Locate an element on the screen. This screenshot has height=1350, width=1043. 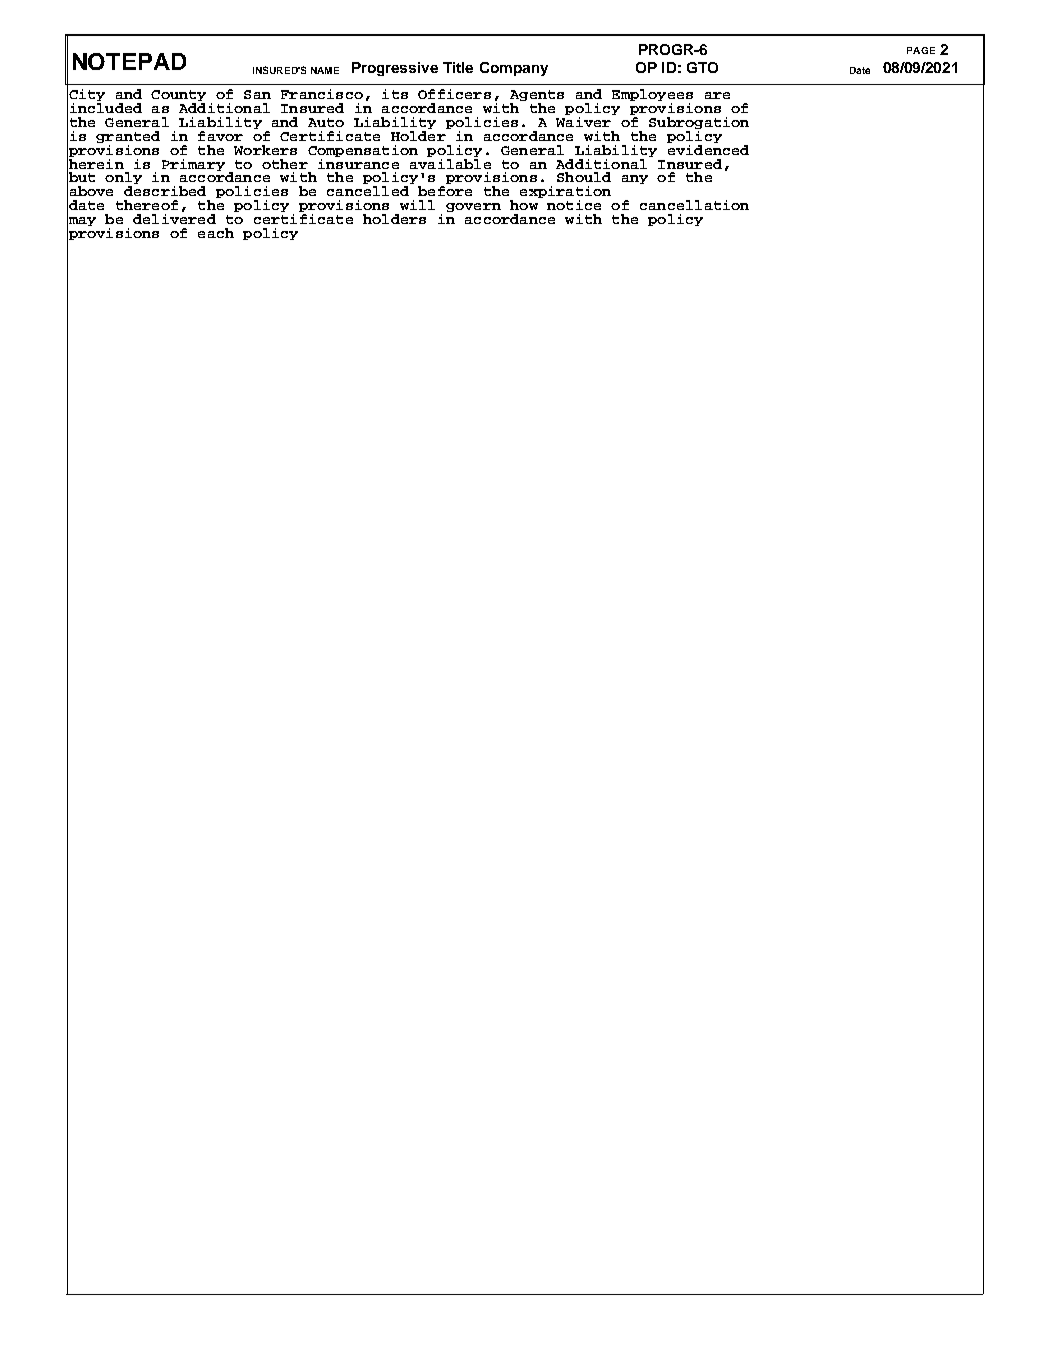
County is located at coordinates (178, 97).
